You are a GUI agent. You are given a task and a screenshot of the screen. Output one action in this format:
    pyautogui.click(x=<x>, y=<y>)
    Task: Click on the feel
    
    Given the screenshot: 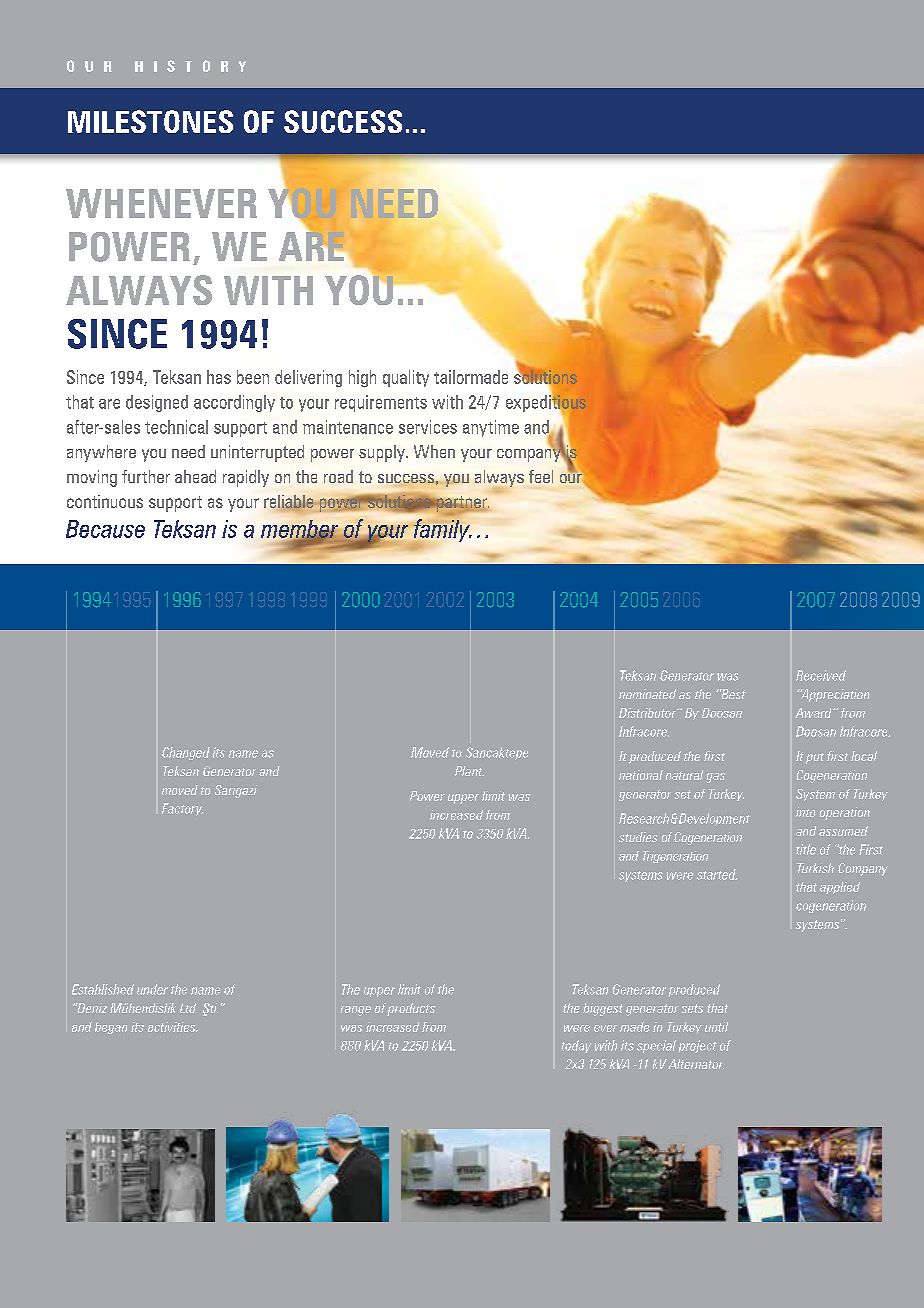 What is the action you would take?
    pyautogui.click(x=541, y=476)
